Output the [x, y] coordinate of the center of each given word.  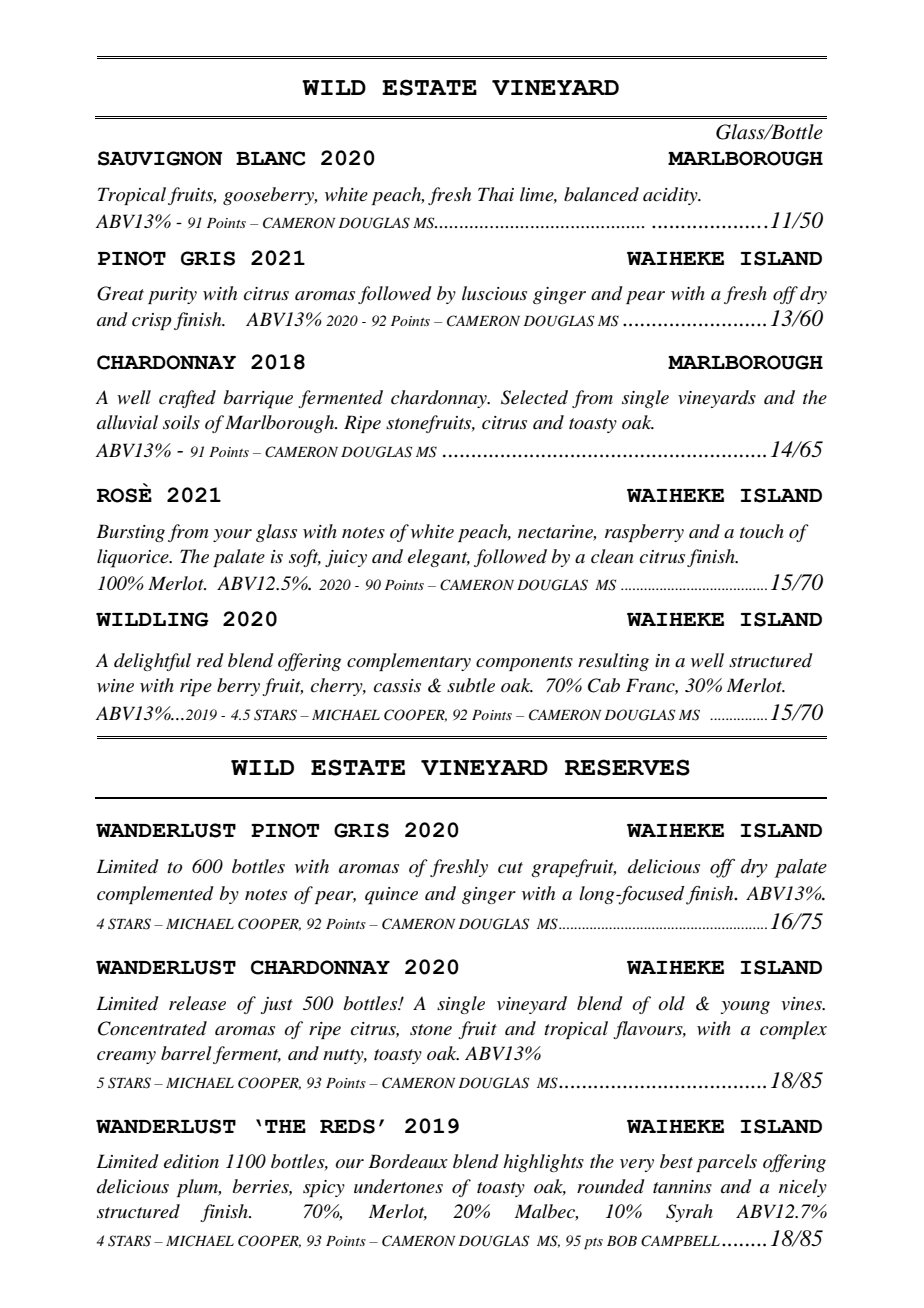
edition [191, 1161]
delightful [152, 662]
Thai [496, 194]
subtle [471, 685]
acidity [671, 196]
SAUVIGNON [160, 158]
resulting [613, 662]
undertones [398, 1186]
